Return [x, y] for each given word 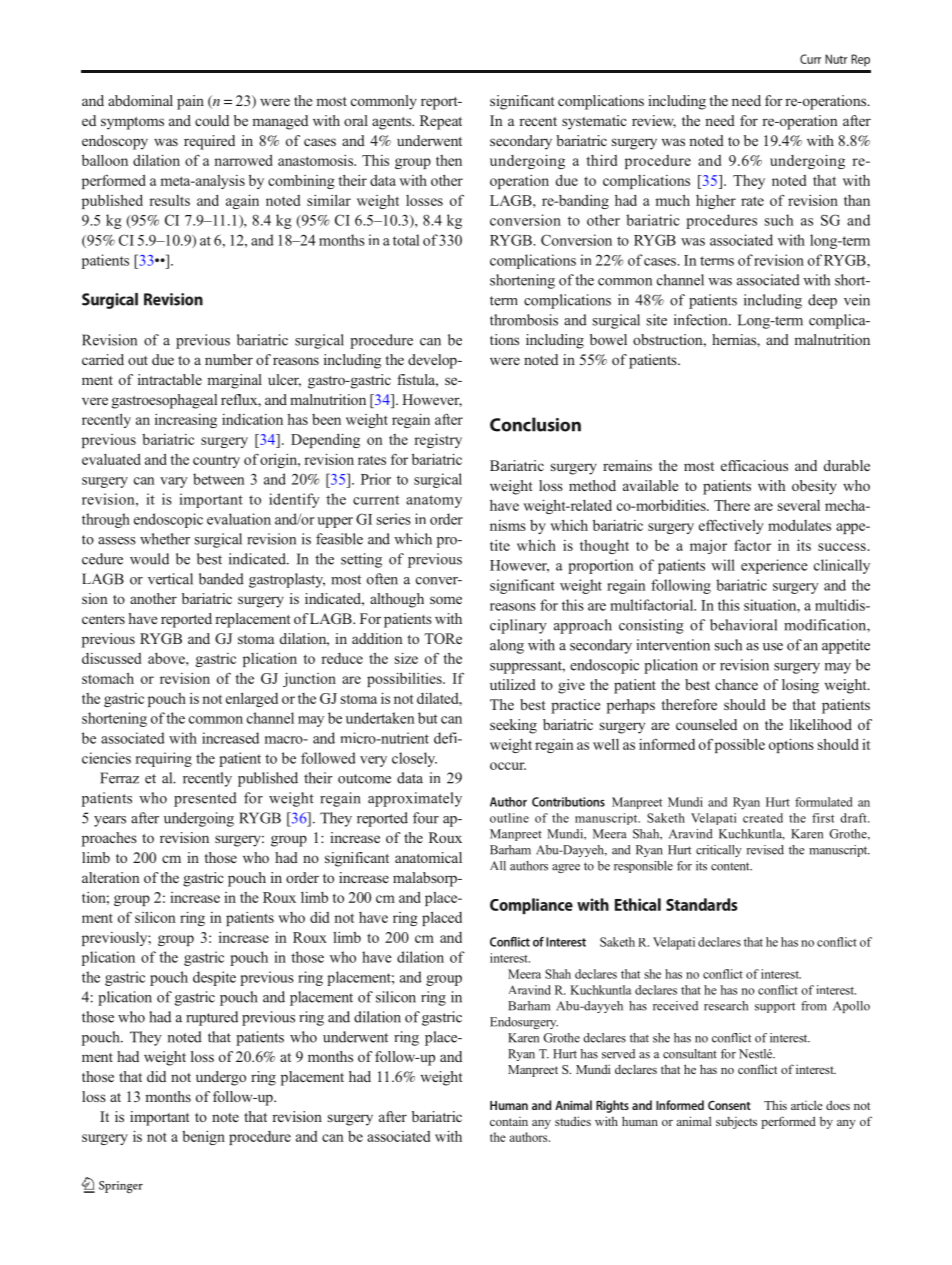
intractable [170, 379]
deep [822, 301]
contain [509, 1121]
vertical [170, 579]
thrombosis [524, 320]
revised [765, 850]
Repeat [441, 122]
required [209, 142]
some [446, 600]
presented [205, 799]
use [773, 647]
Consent [729, 1105]
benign [203, 1138]
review [654, 121]
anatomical [428, 857]
